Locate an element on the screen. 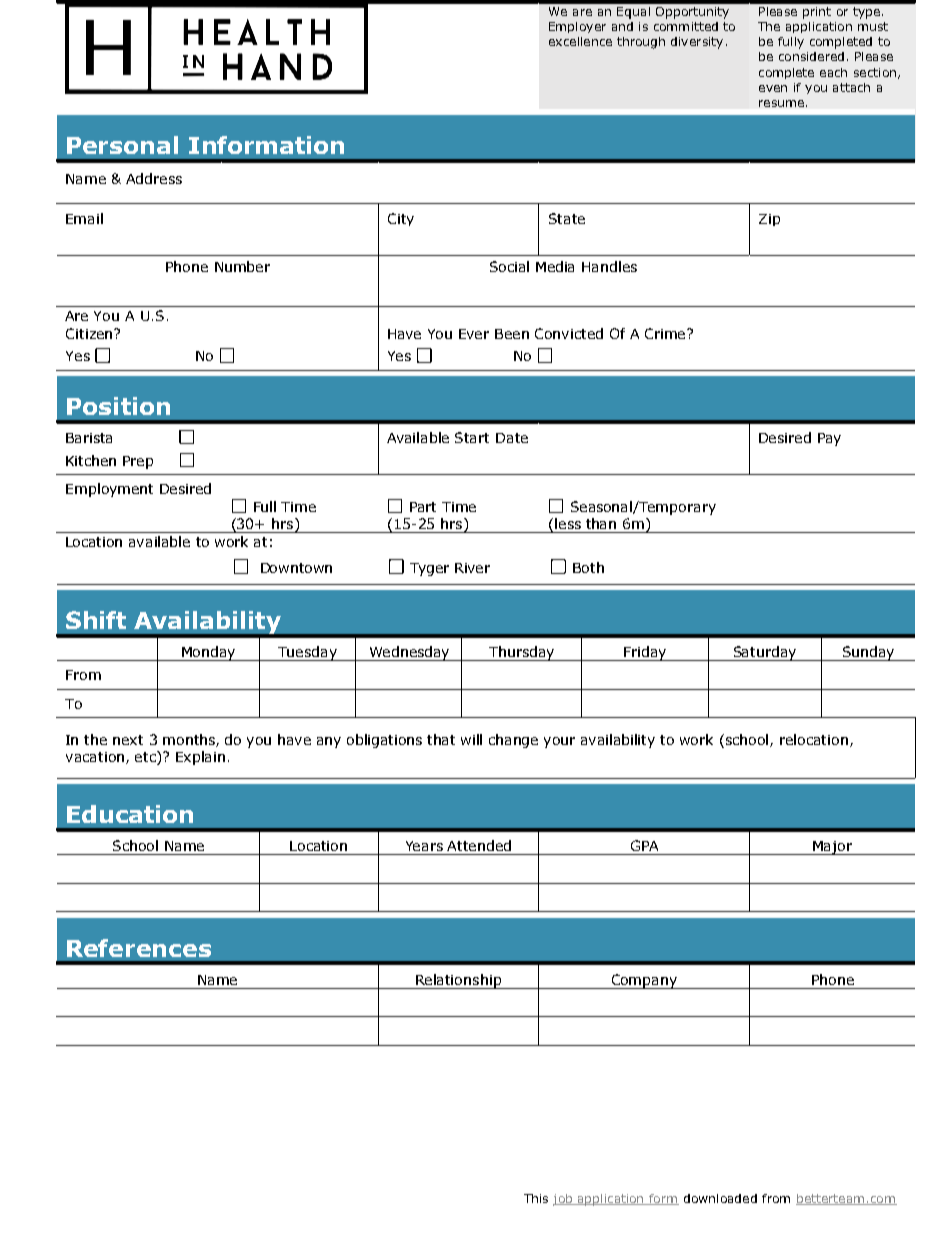 This screenshot has height=1233, width=952. References is located at coordinates (139, 948).
